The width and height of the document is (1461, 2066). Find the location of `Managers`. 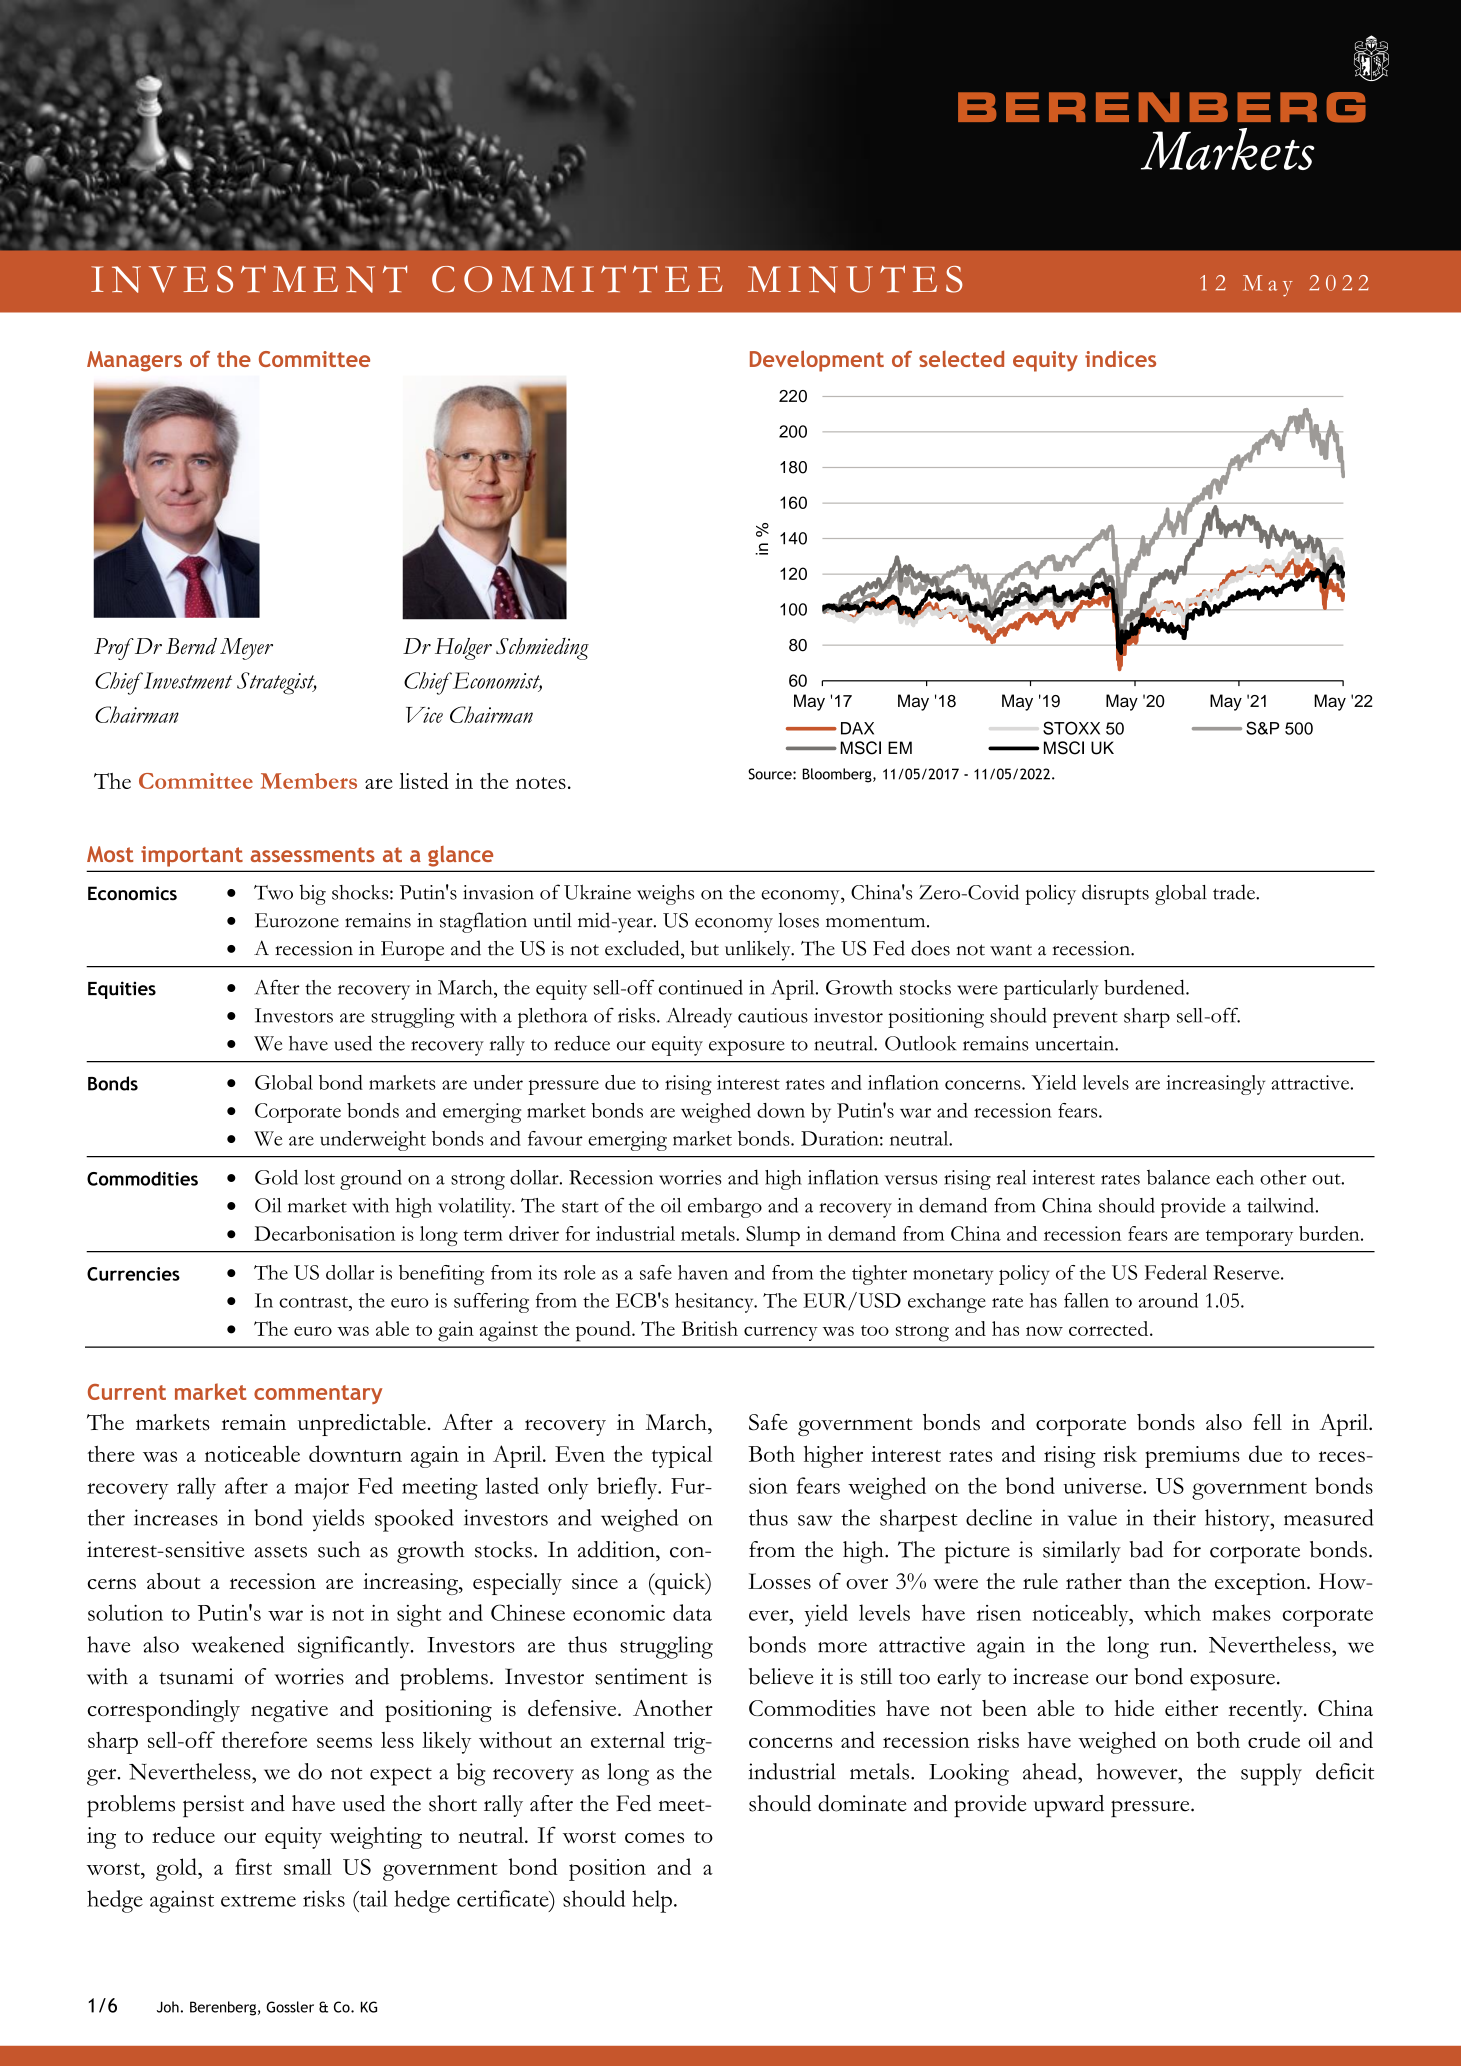

Managers is located at coordinates (134, 361).
